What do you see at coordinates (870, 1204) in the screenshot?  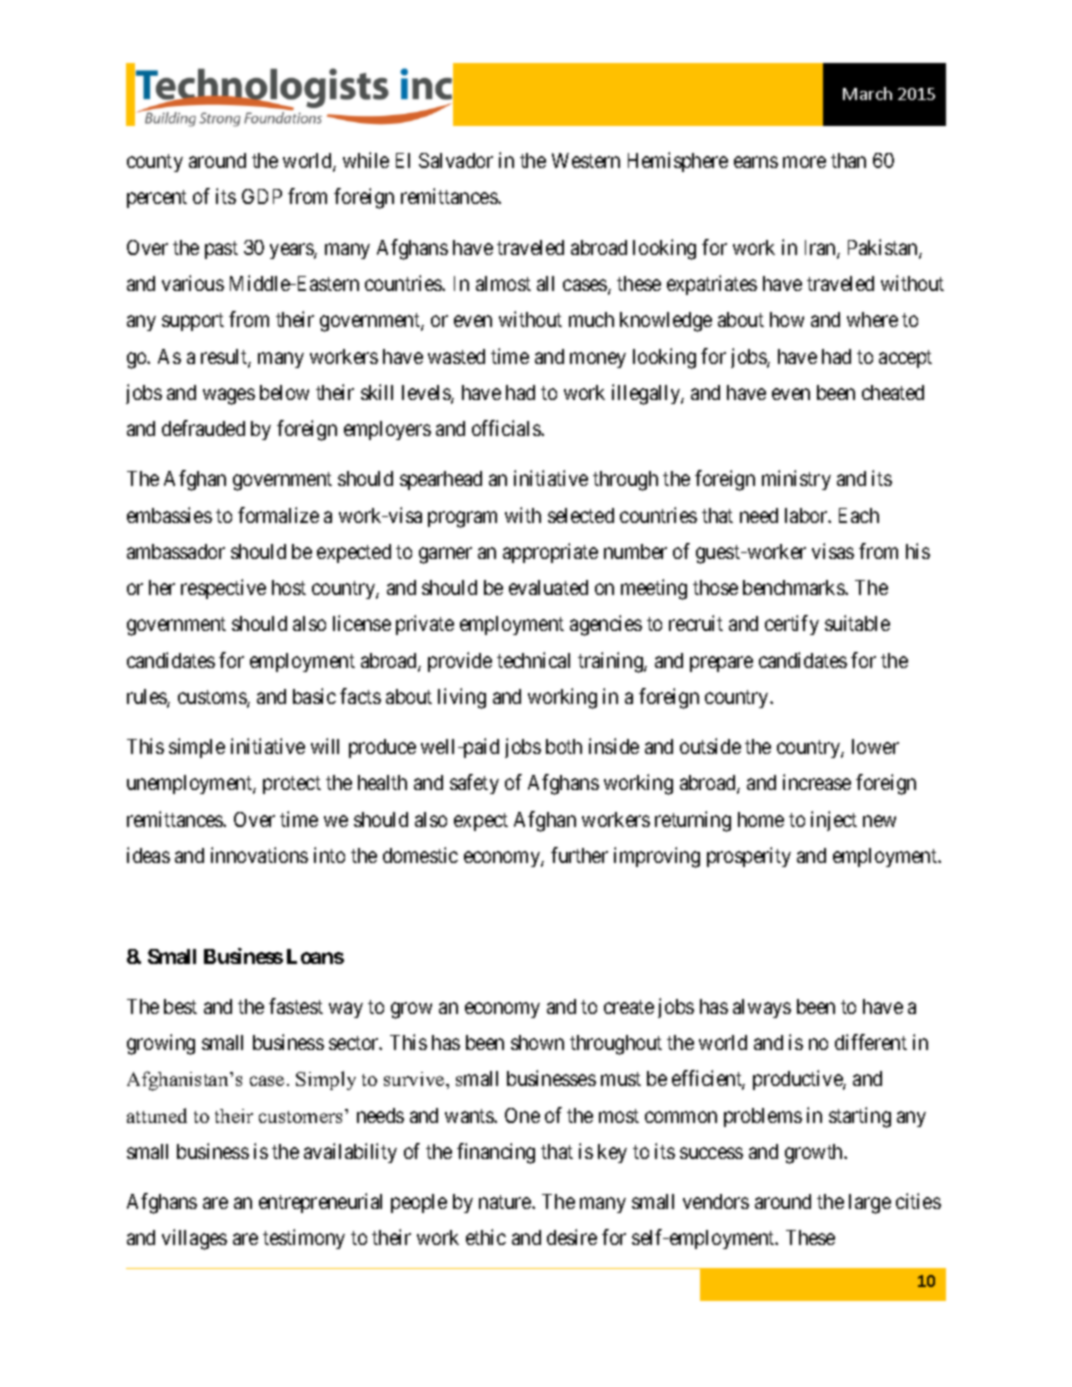 I see `large` at bounding box center [870, 1204].
